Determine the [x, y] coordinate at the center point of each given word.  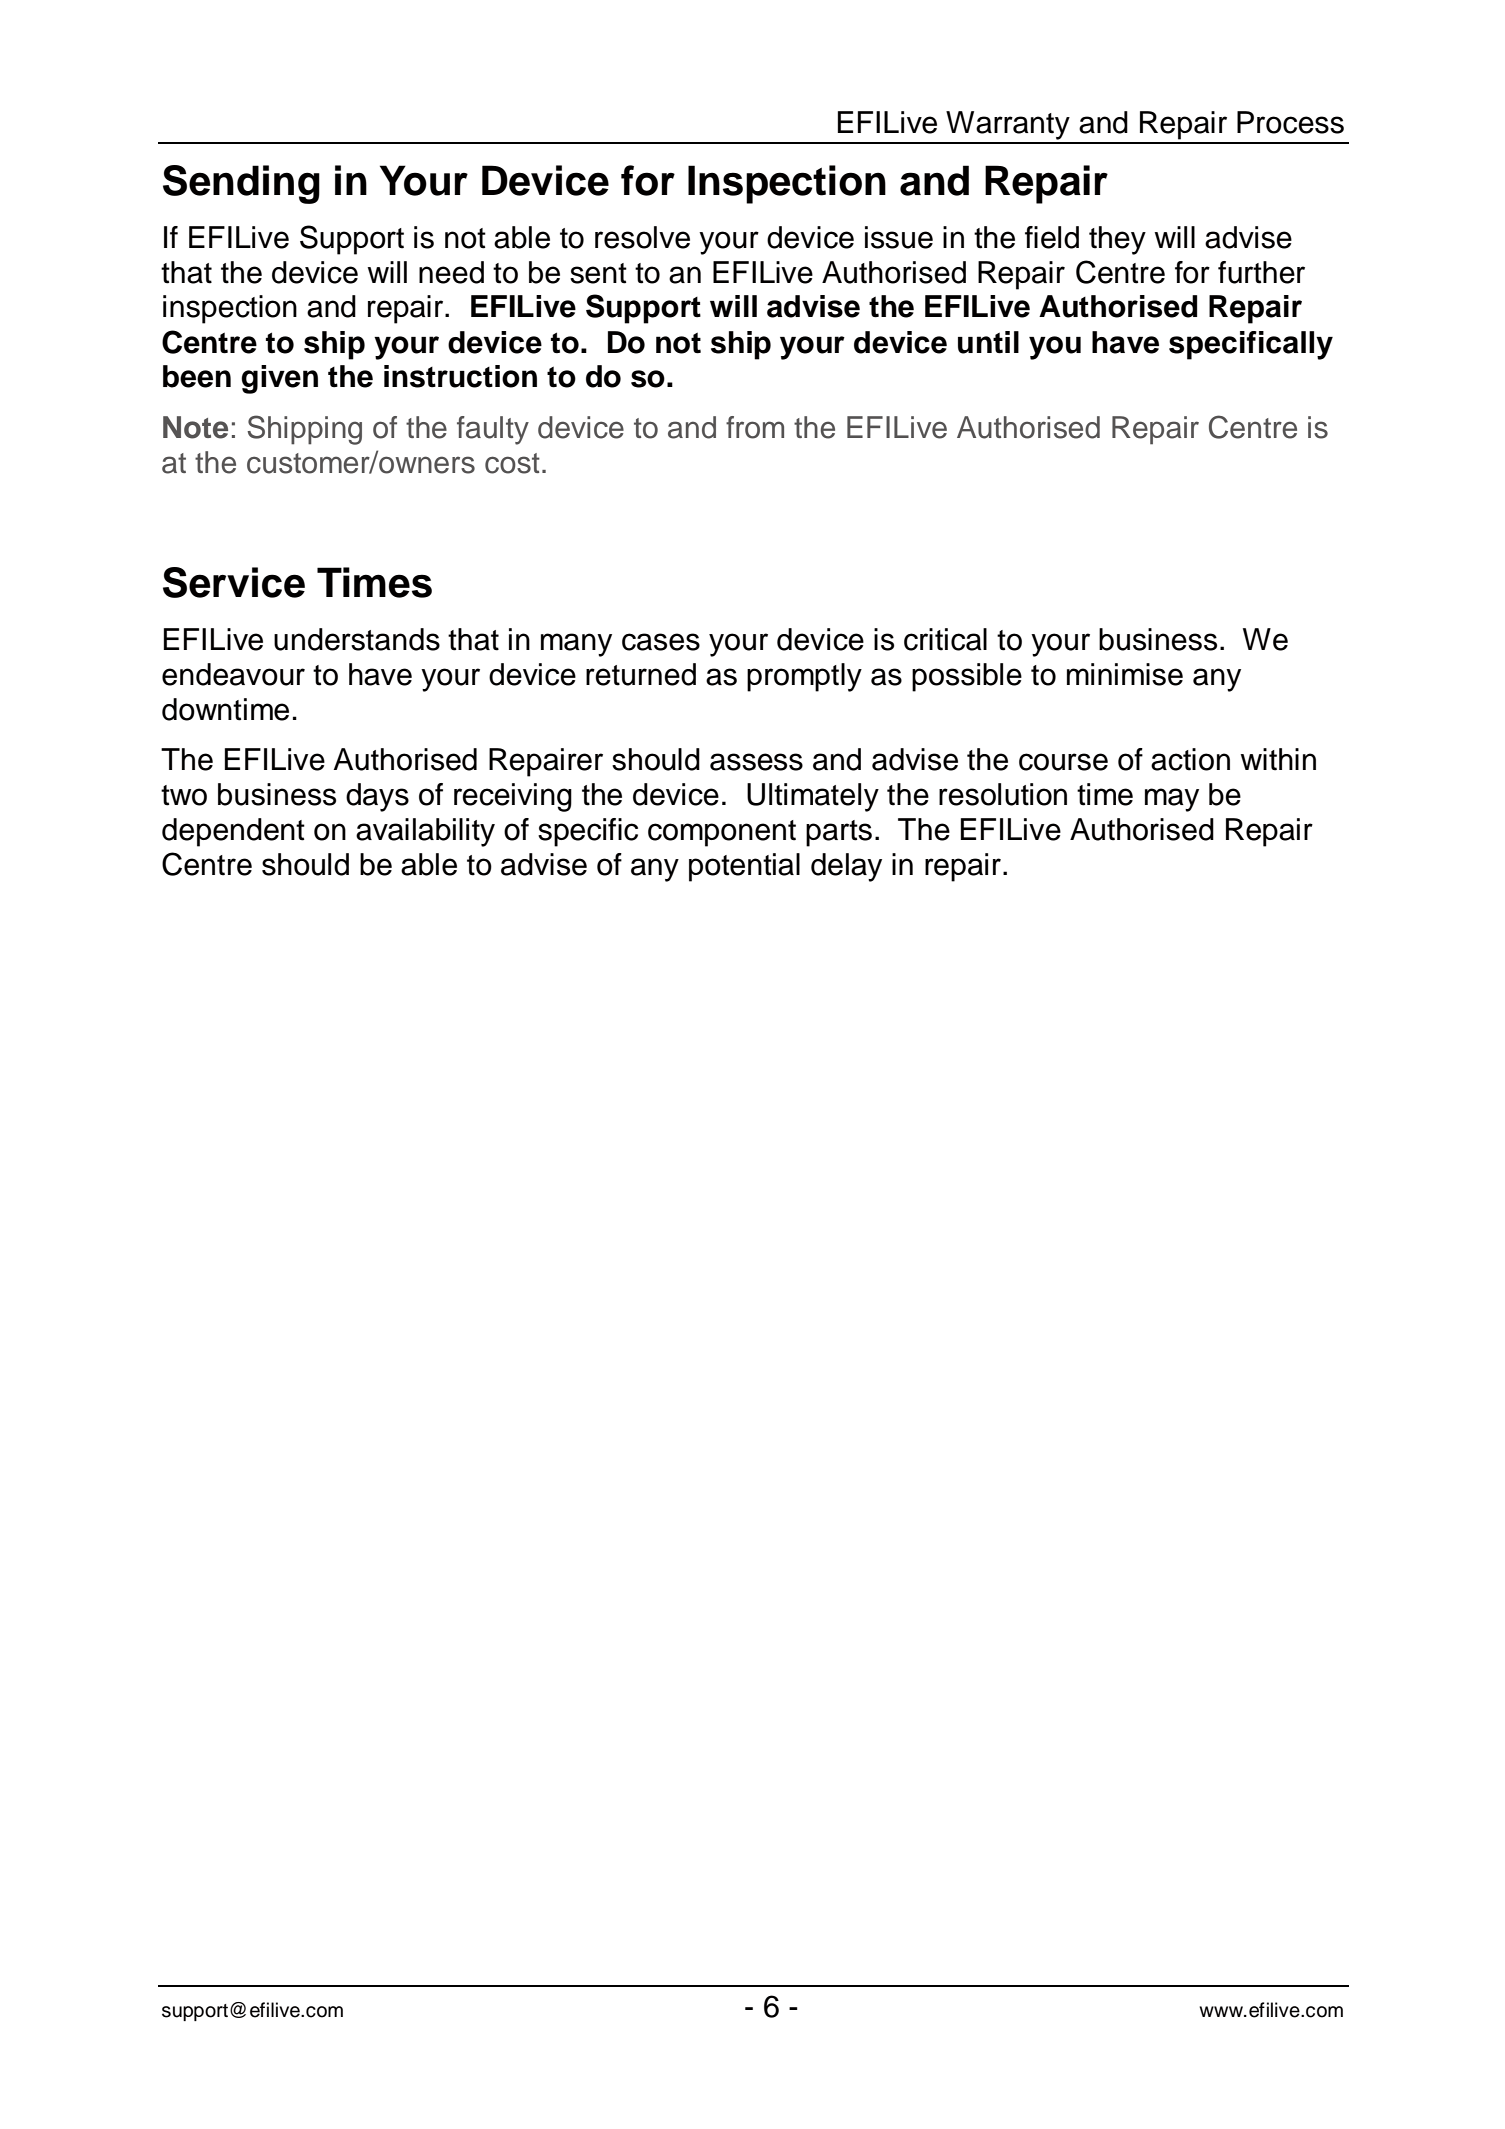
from [755, 427]
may [1172, 800]
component [722, 833]
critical [945, 639]
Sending [241, 184]
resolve [642, 237]
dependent [233, 832]
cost [512, 463]
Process [1290, 122]
